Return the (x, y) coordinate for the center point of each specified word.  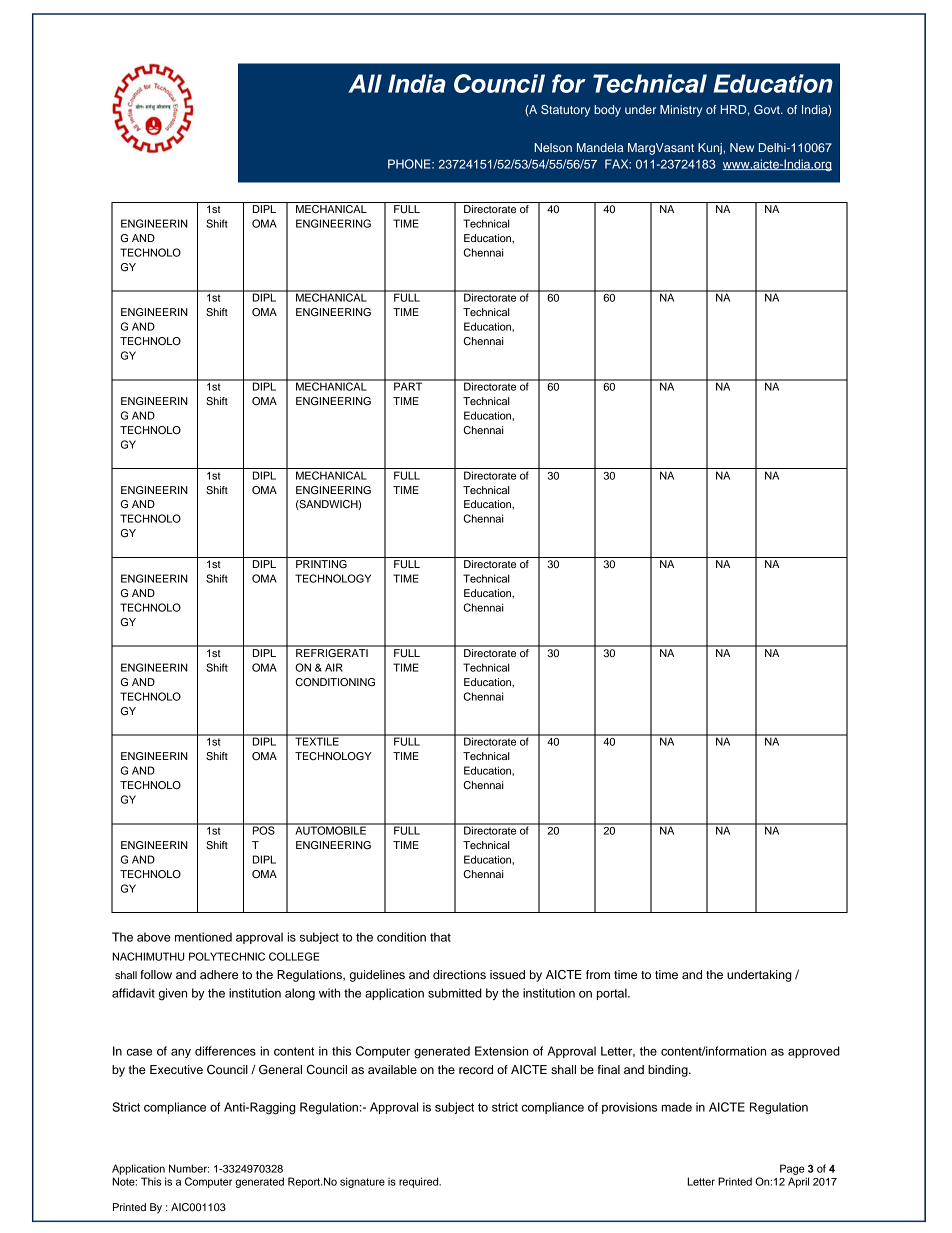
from (598, 974)
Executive (176, 1069)
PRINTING (321, 564)
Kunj (711, 149)
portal (613, 994)
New (742, 147)
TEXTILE (317, 740)
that (440, 937)
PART (408, 385)
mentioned (203, 937)
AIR (334, 667)
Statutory (565, 111)
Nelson (553, 147)
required (420, 1182)
